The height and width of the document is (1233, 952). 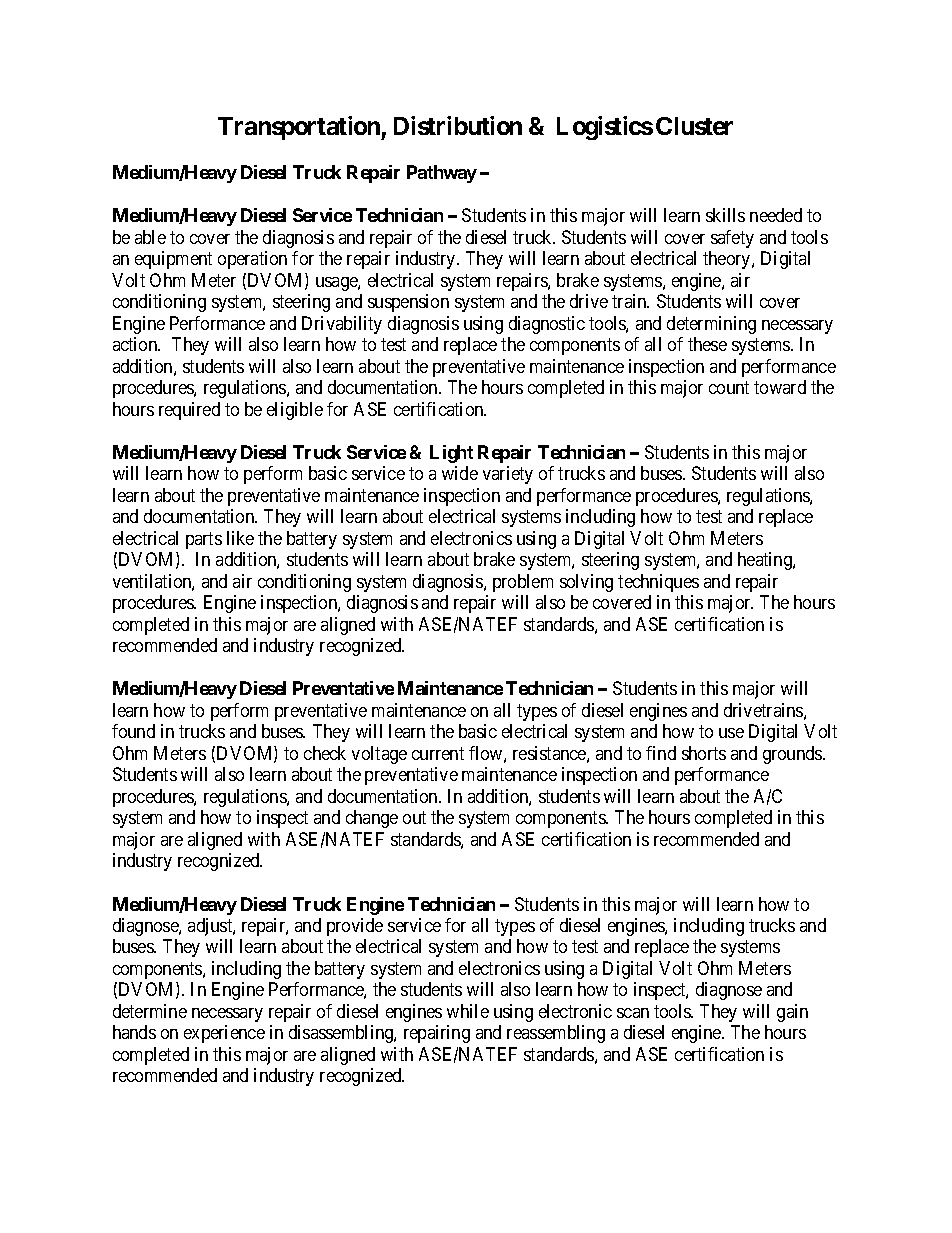 What do you see at coordinates (729, 387) in the document?
I see `count` at bounding box center [729, 387].
